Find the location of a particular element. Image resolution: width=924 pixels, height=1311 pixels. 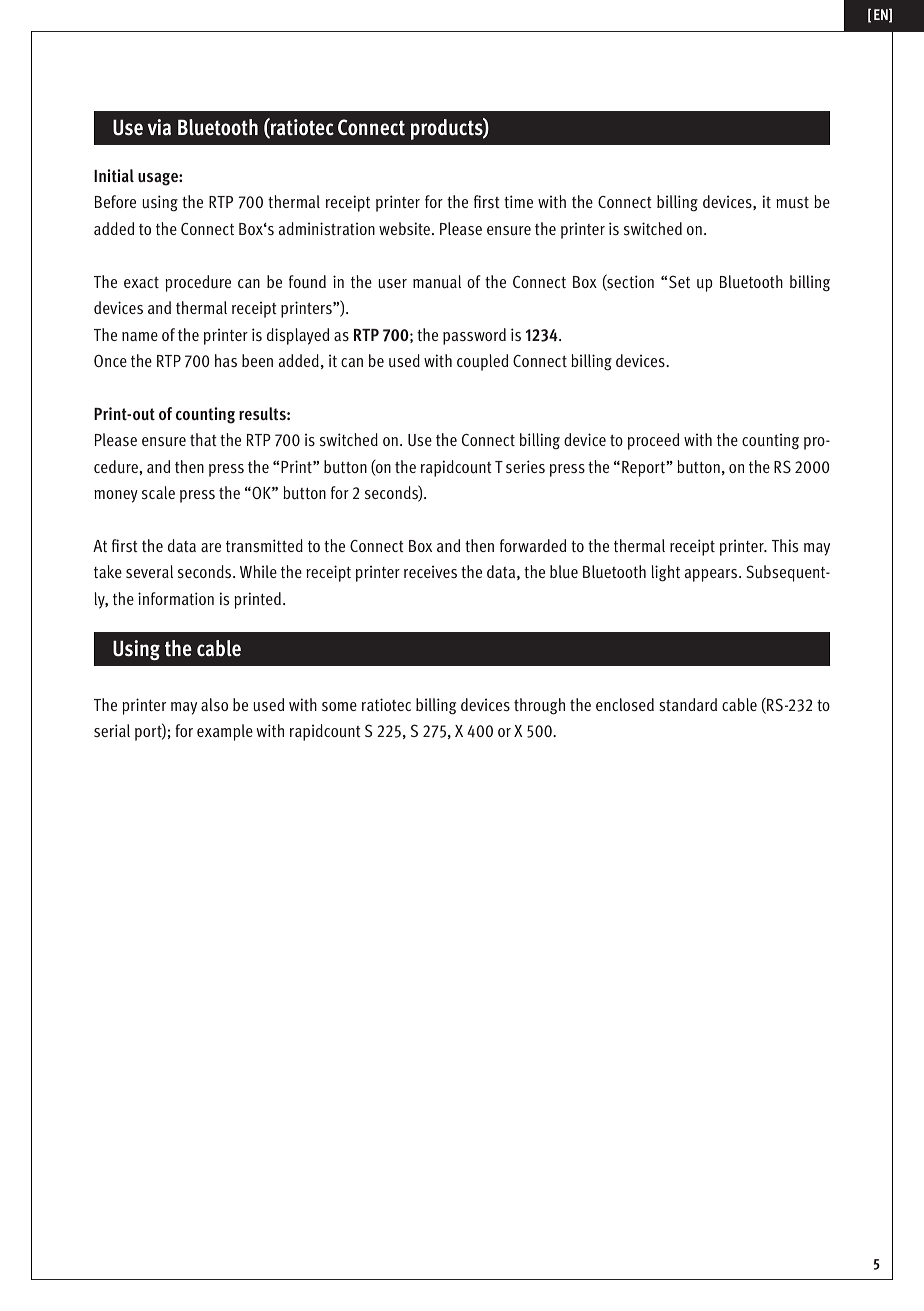

time is located at coordinates (518, 201).
